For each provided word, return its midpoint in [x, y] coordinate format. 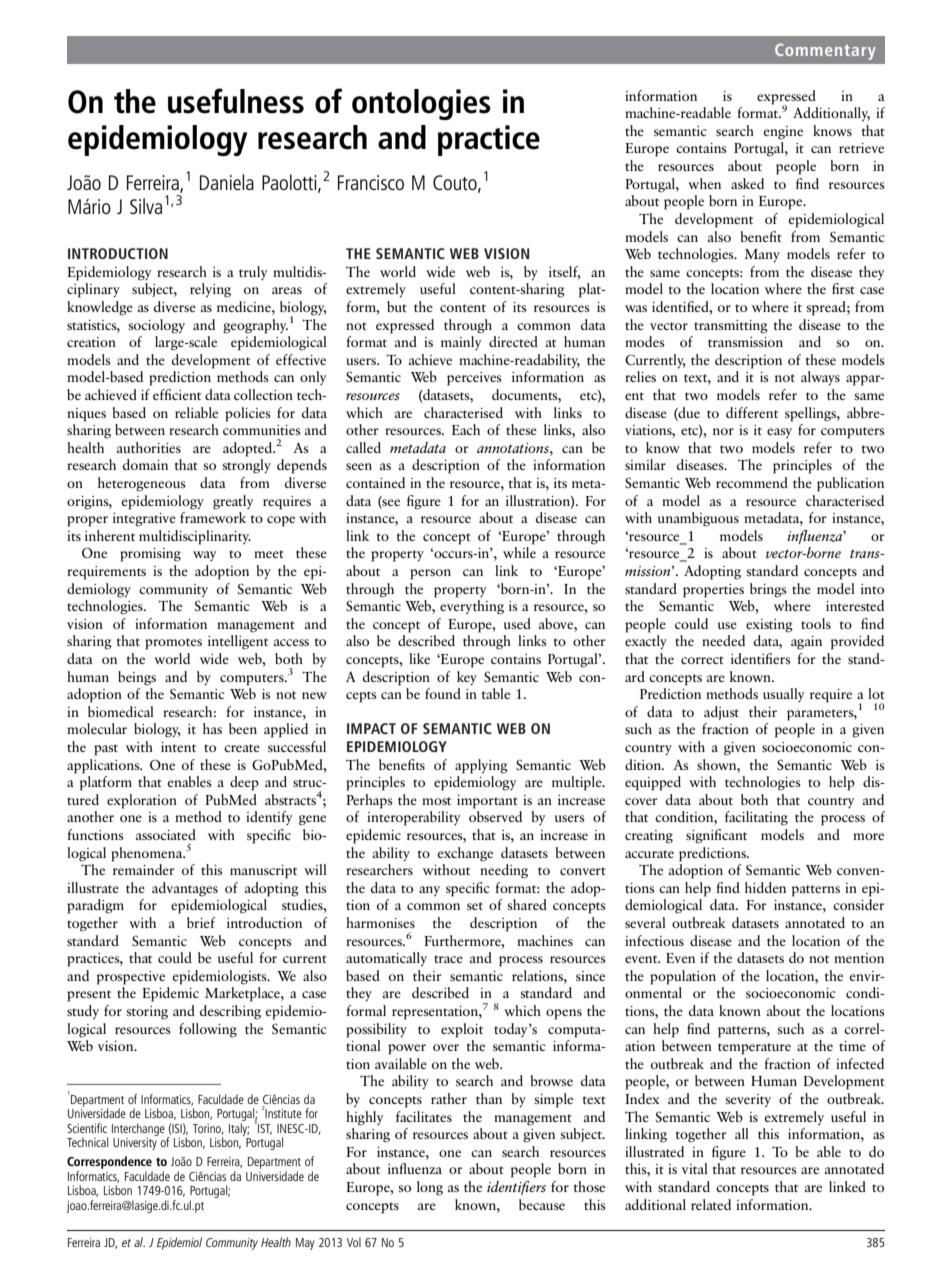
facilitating [756, 818]
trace [448, 959]
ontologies [421, 104]
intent [178, 747]
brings [768, 590]
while [519, 552]
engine [783, 133]
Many [762, 255]
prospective [131, 978]
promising [150, 555]
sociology [156, 326]
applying [481, 766]
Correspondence [110, 1164]
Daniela [227, 182]
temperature [754, 1049]
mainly [461, 343]
